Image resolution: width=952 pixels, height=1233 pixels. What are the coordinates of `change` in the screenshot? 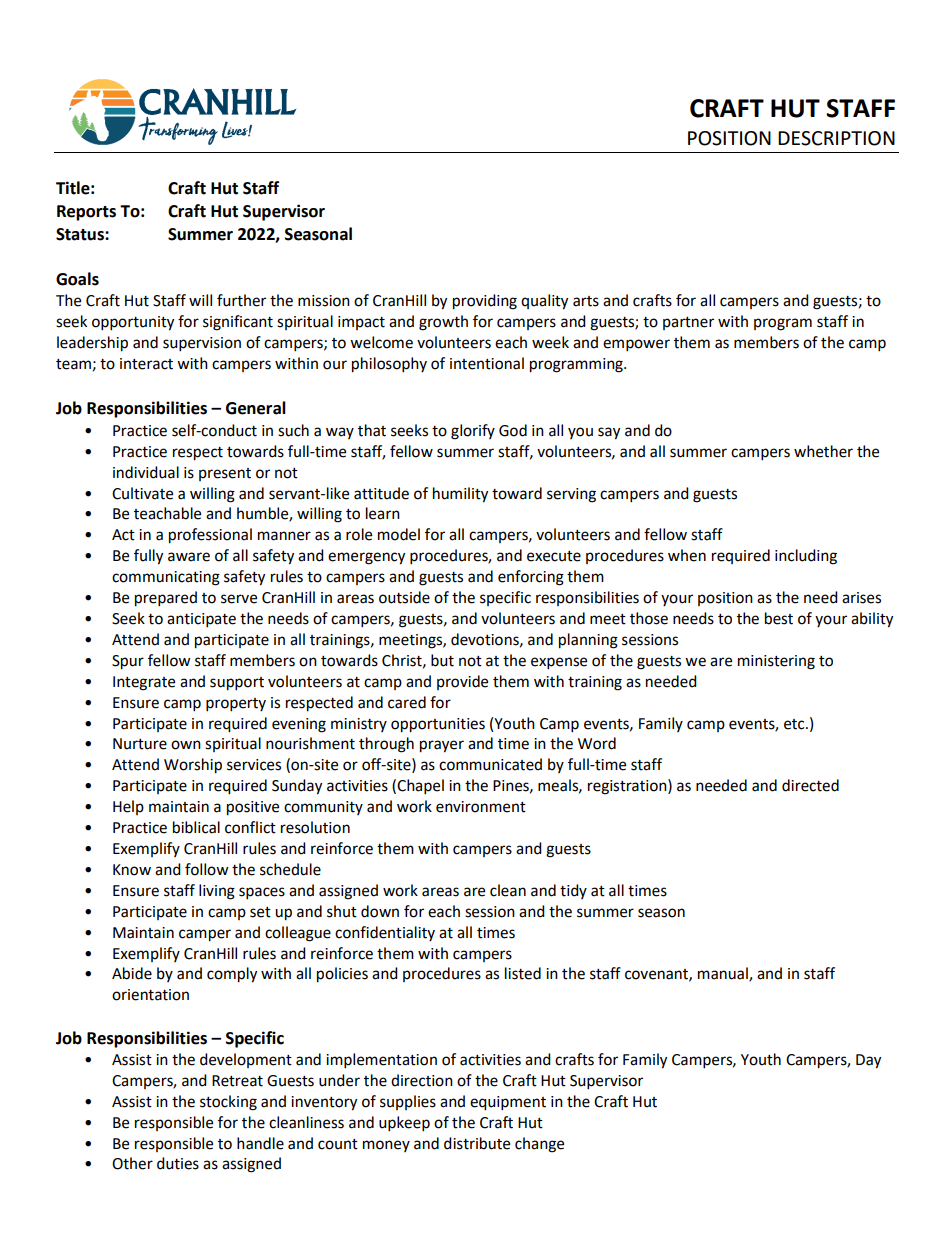 It's located at (539, 1145).
